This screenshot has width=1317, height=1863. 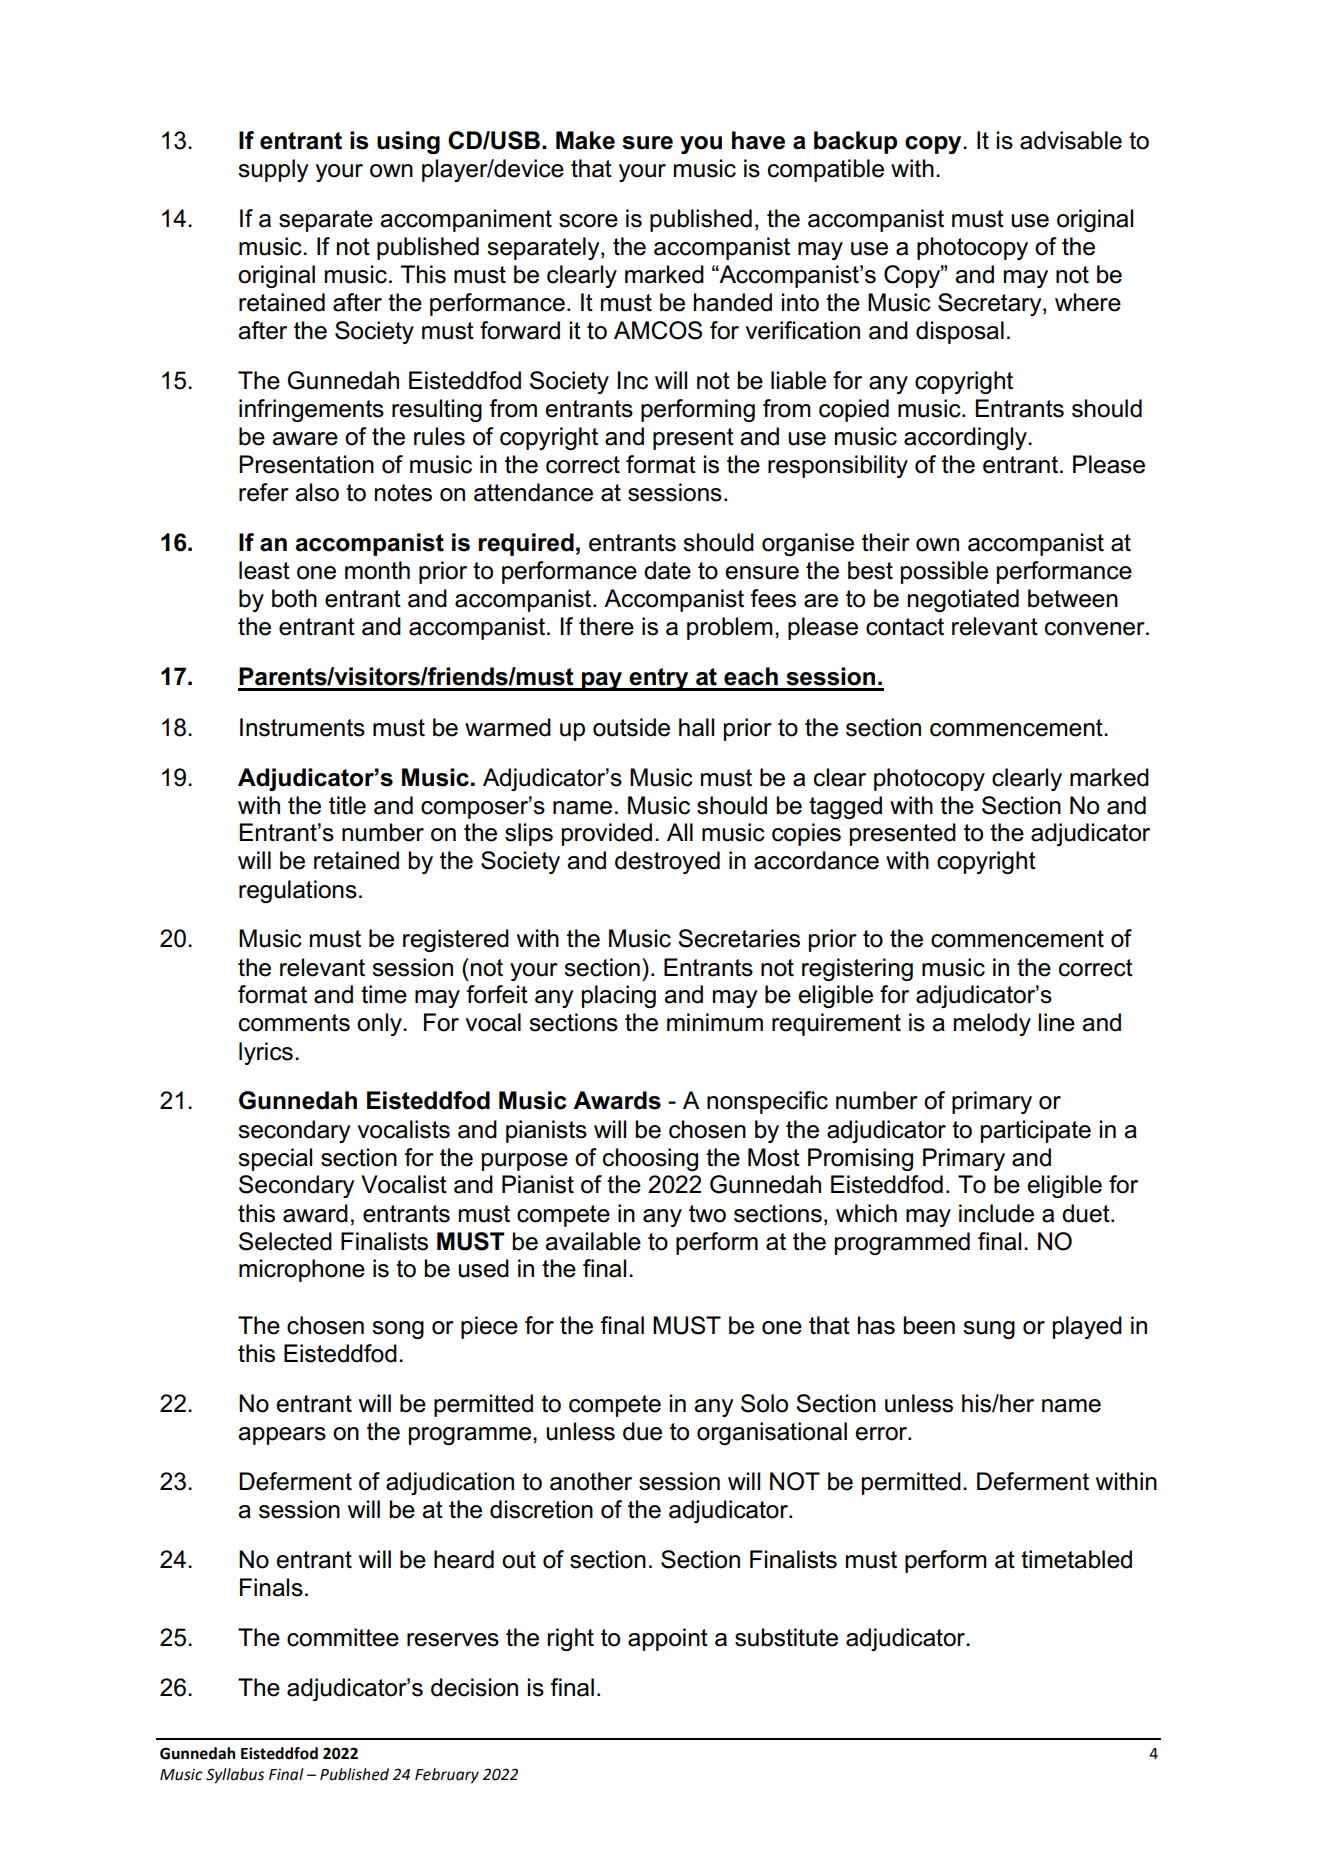 What do you see at coordinates (1071, 140) in the screenshot?
I see `advisable` at bounding box center [1071, 140].
